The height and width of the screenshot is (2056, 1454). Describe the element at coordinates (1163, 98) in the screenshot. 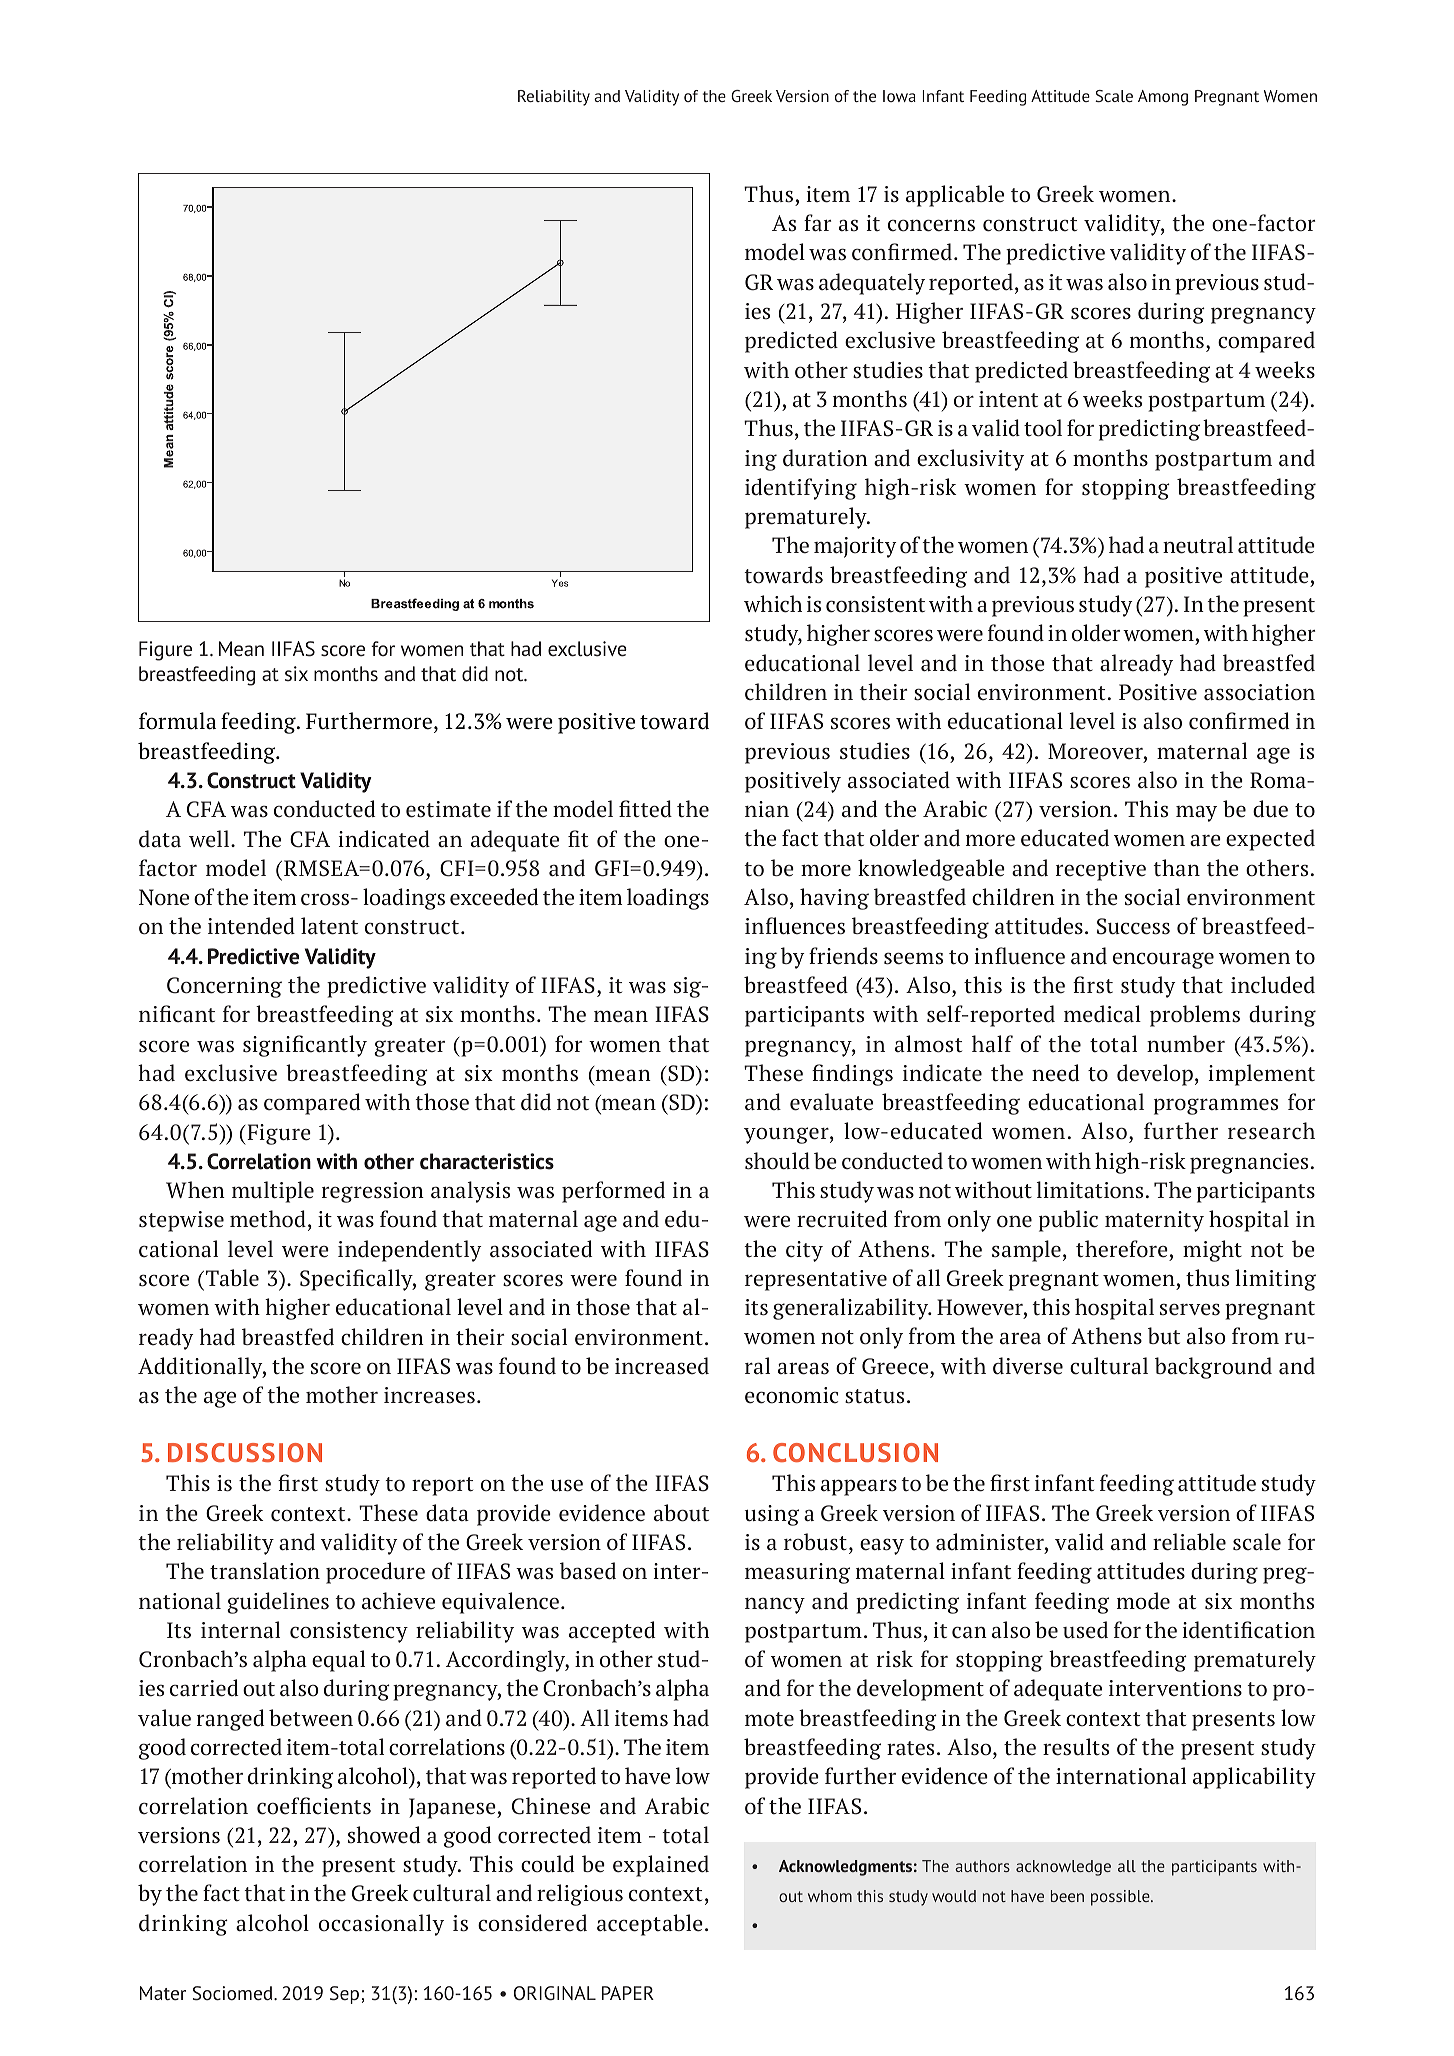

I see `Among` at that location.
